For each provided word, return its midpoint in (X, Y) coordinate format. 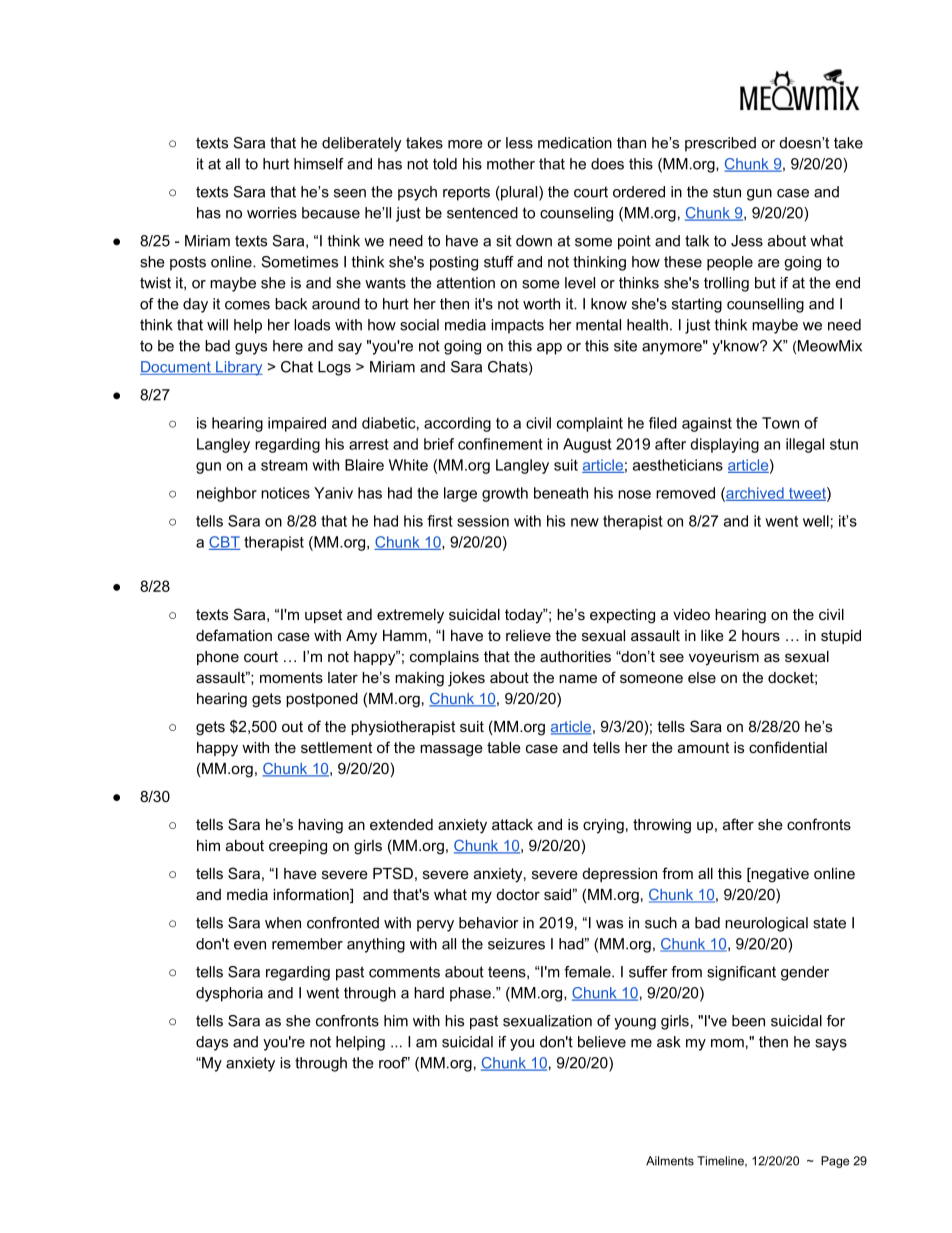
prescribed (720, 144)
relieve (528, 635)
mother (511, 164)
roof (393, 1063)
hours (761, 635)
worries (272, 213)
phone (218, 658)
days (212, 1043)
